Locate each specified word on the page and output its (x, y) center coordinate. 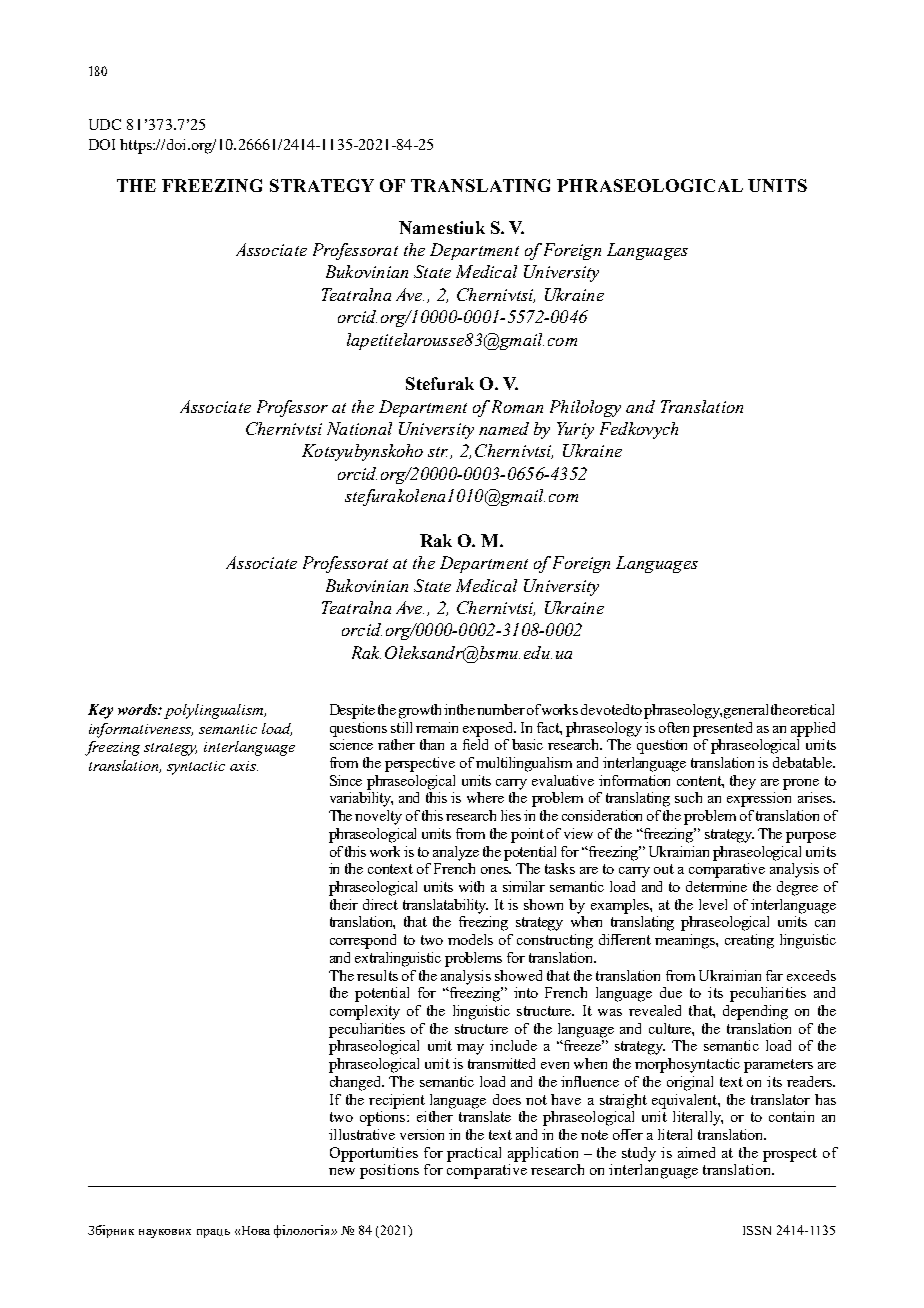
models (470, 939)
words (138, 709)
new (342, 1171)
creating (749, 941)
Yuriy (575, 430)
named (504, 428)
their (344, 904)
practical (474, 1154)
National (359, 428)
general (746, 711)
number (501, 709)
